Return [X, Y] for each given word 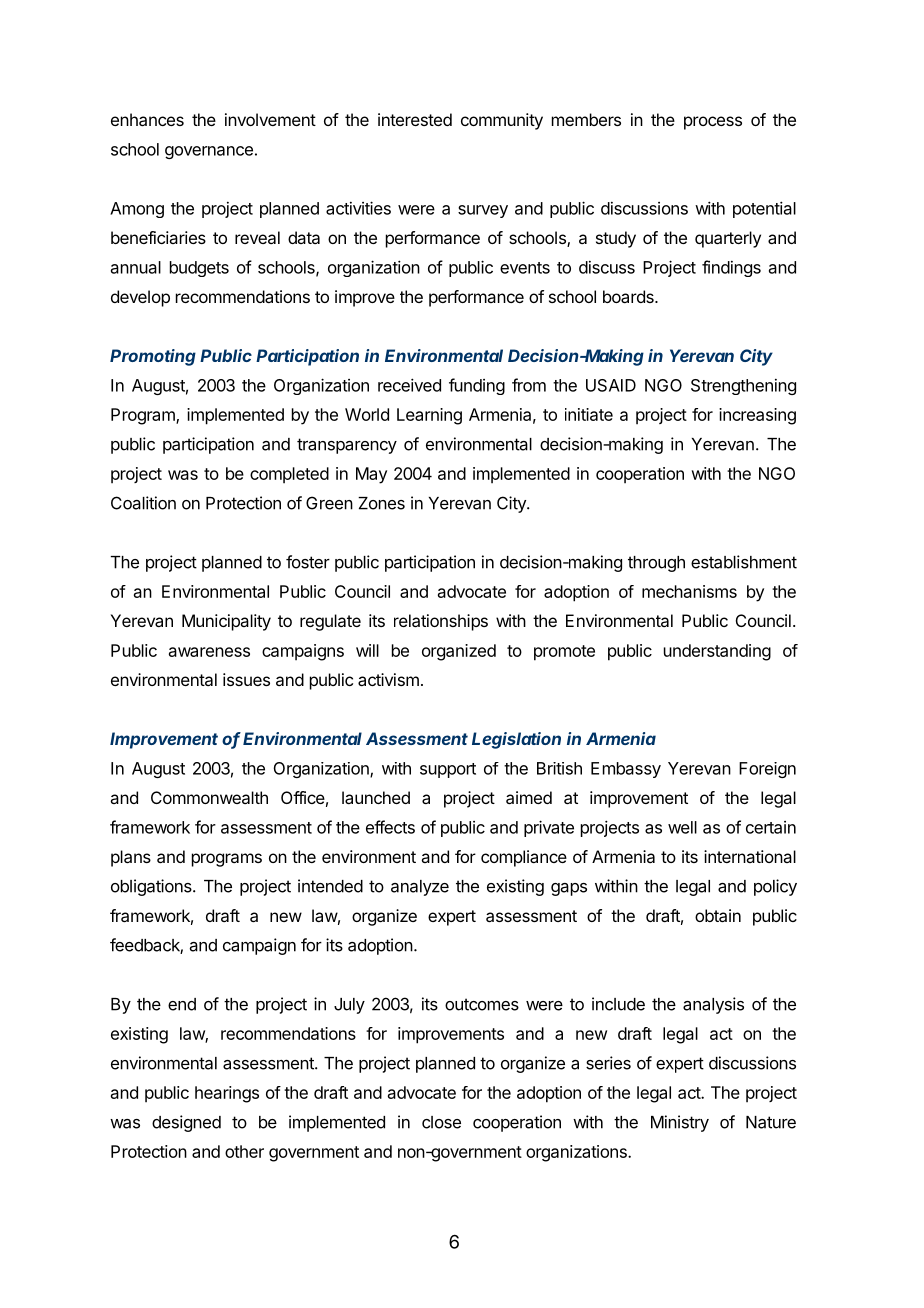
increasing [757, 416]
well [682, 827]
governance [209, 152]
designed [186, 1123]
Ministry [680, 1123]
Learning [429, 416]
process [713, 123]
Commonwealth [209, 797]
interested [415, 119]
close [441, 1122]
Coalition [143, 503]
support [448, 770]
